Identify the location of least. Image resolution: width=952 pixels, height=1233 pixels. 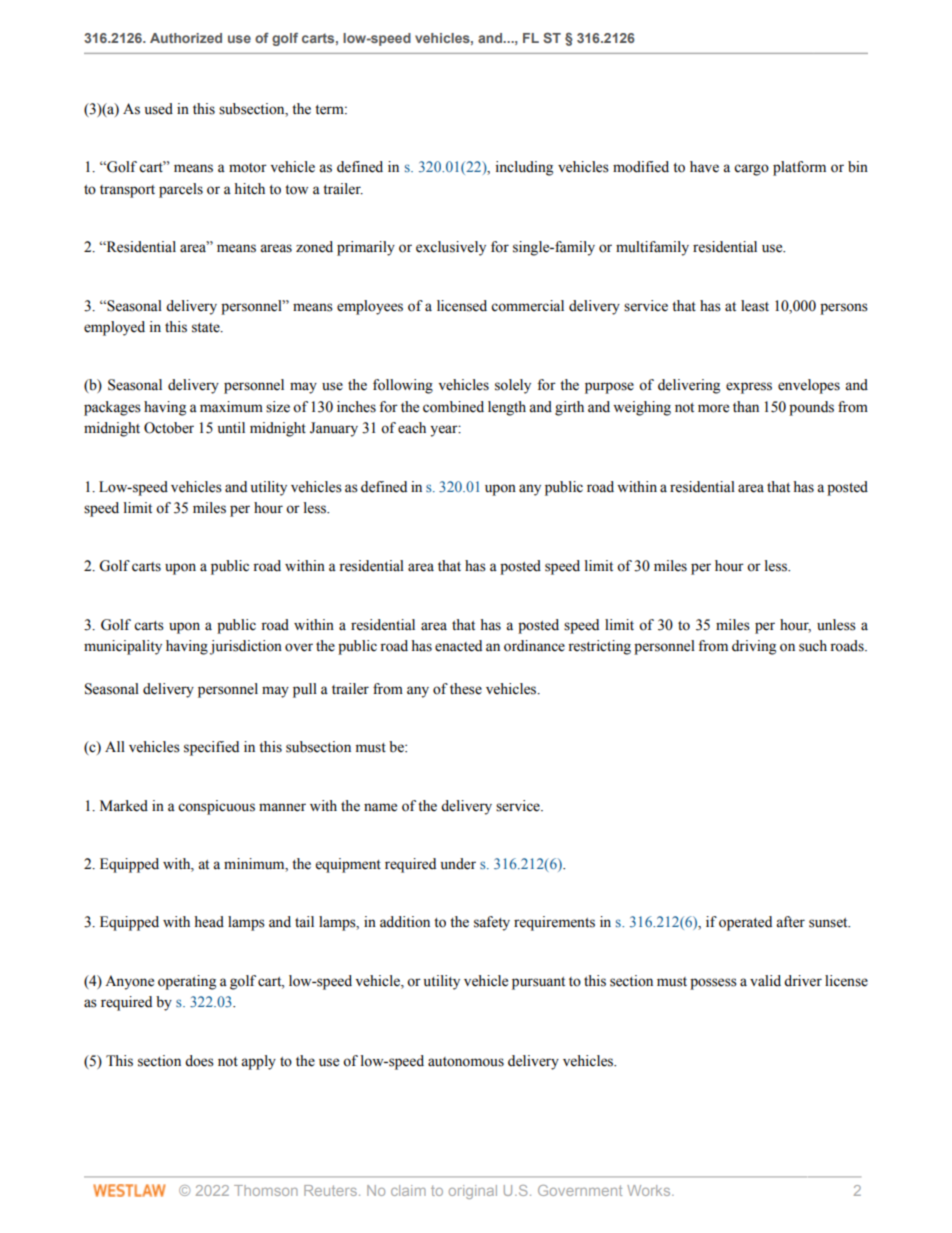
(755, 306).
